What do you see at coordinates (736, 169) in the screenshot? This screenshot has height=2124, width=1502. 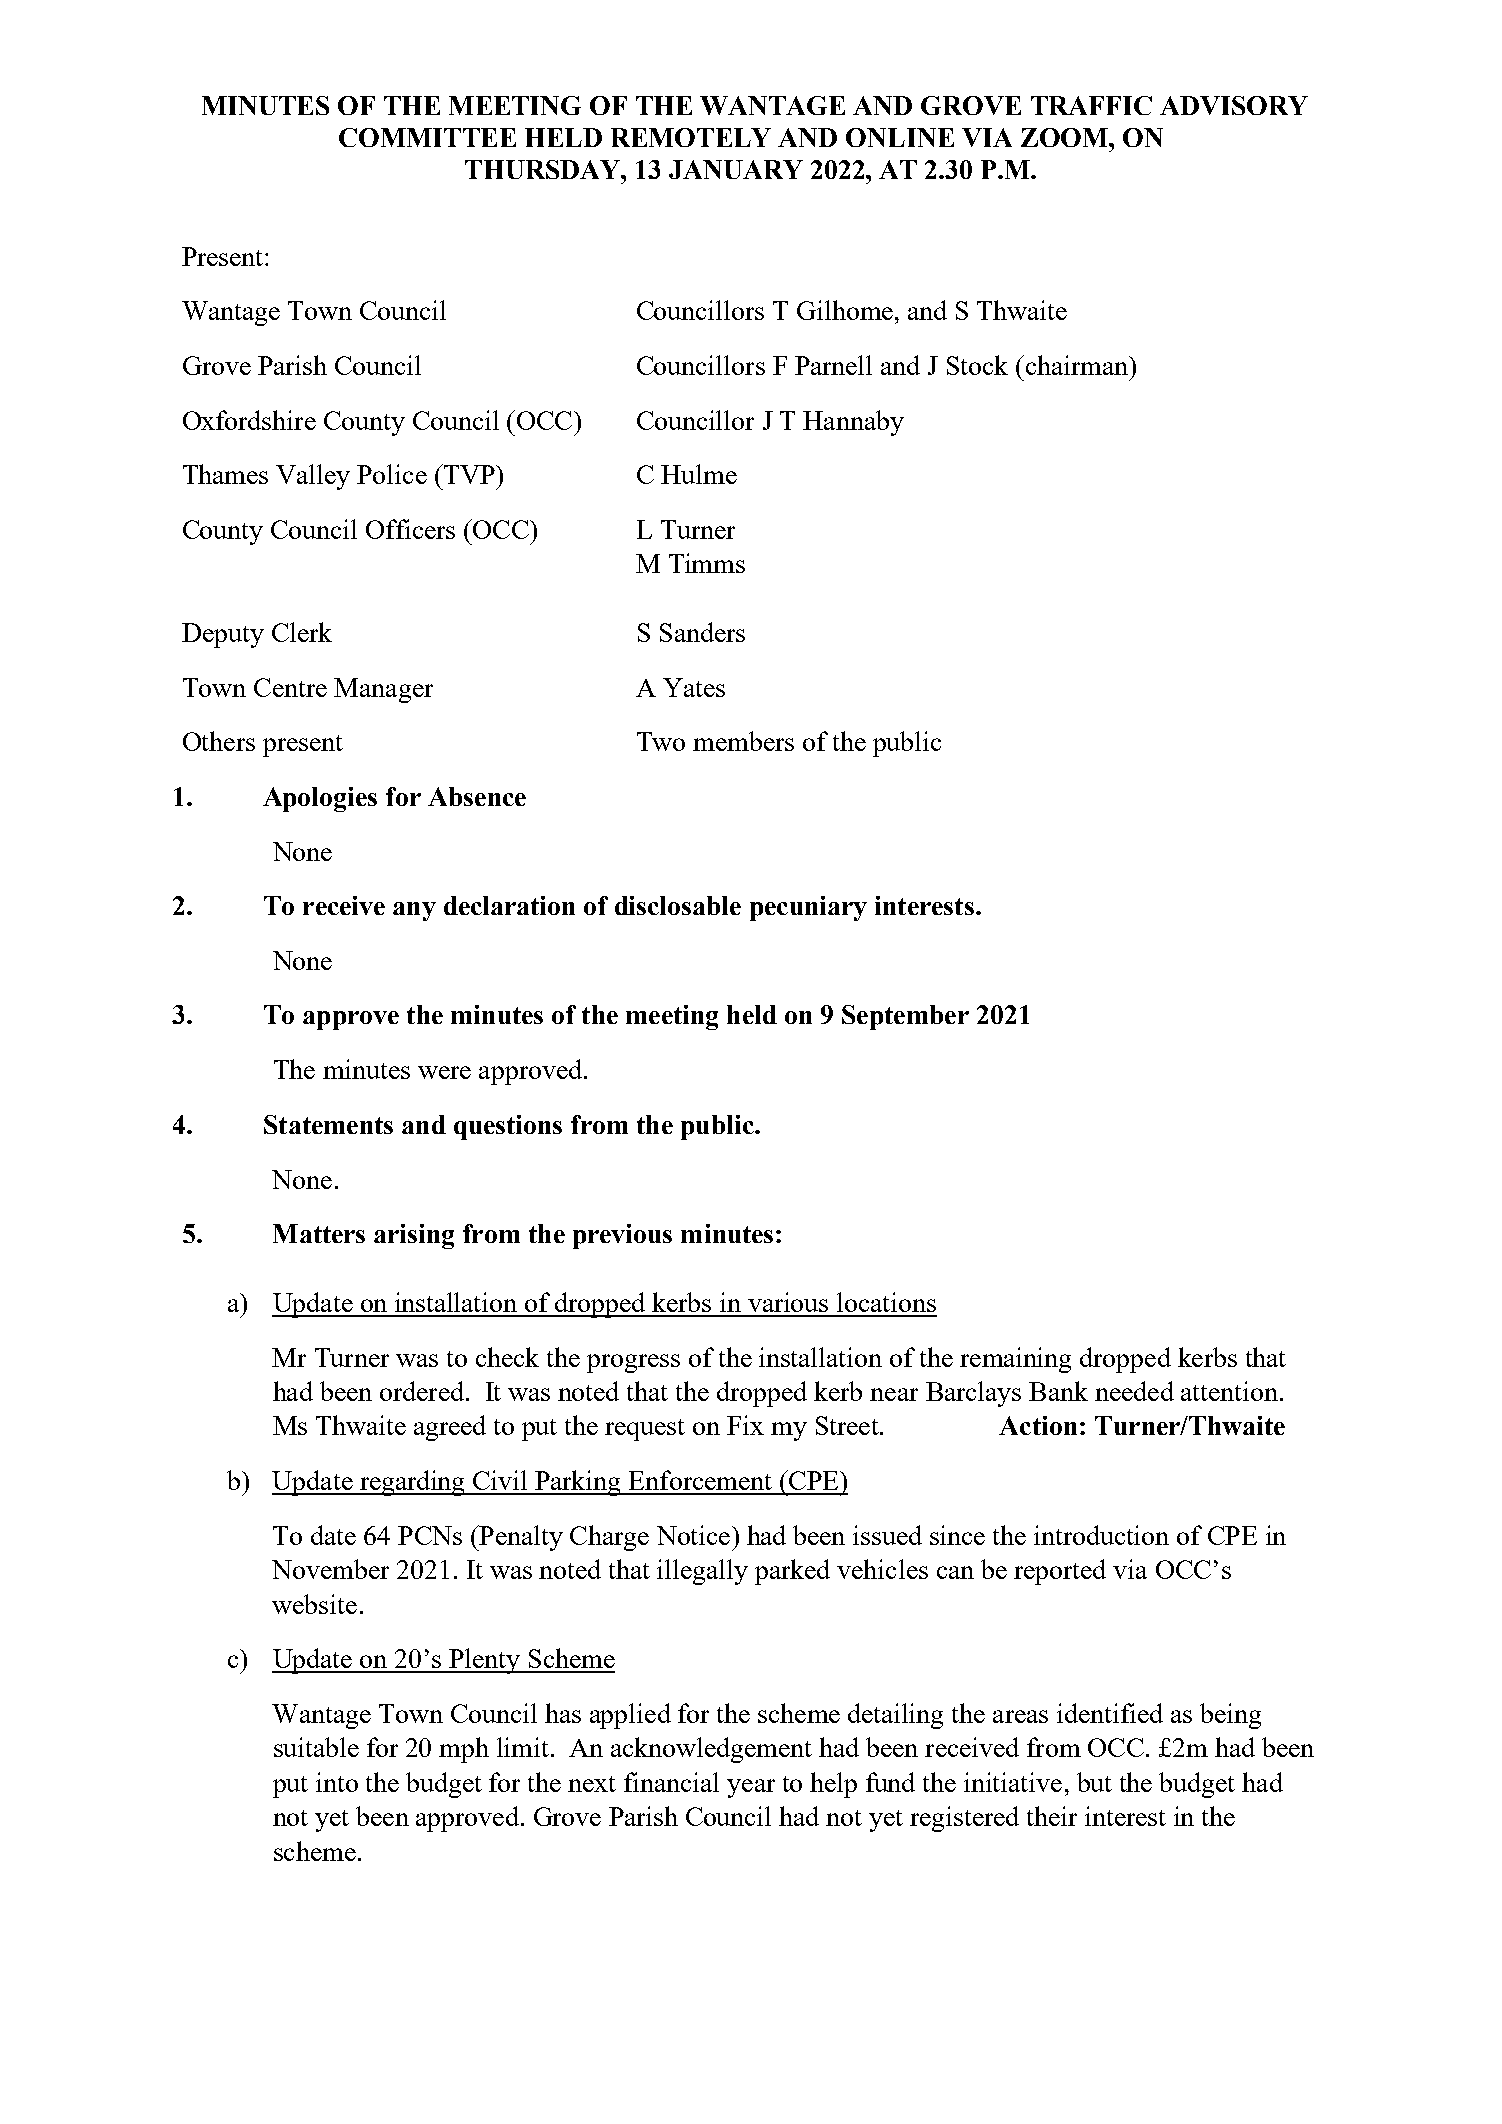 I see `JANUARY` at bounding box center [736, 169].
